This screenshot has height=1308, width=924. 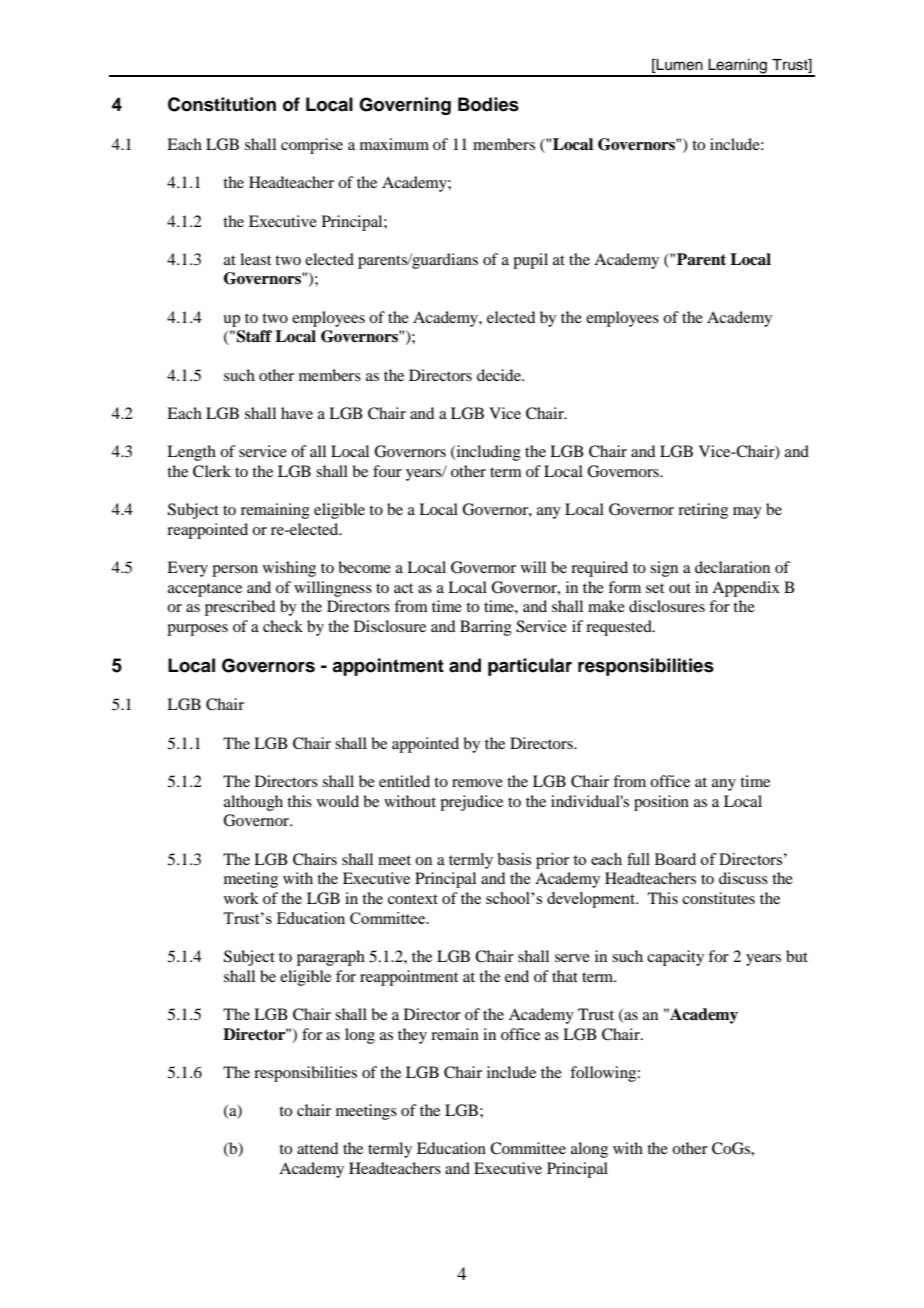 What do you see at coordinates (737, 67) in the screenshot?
I see `Learning` at bounding box center [737, 67].
